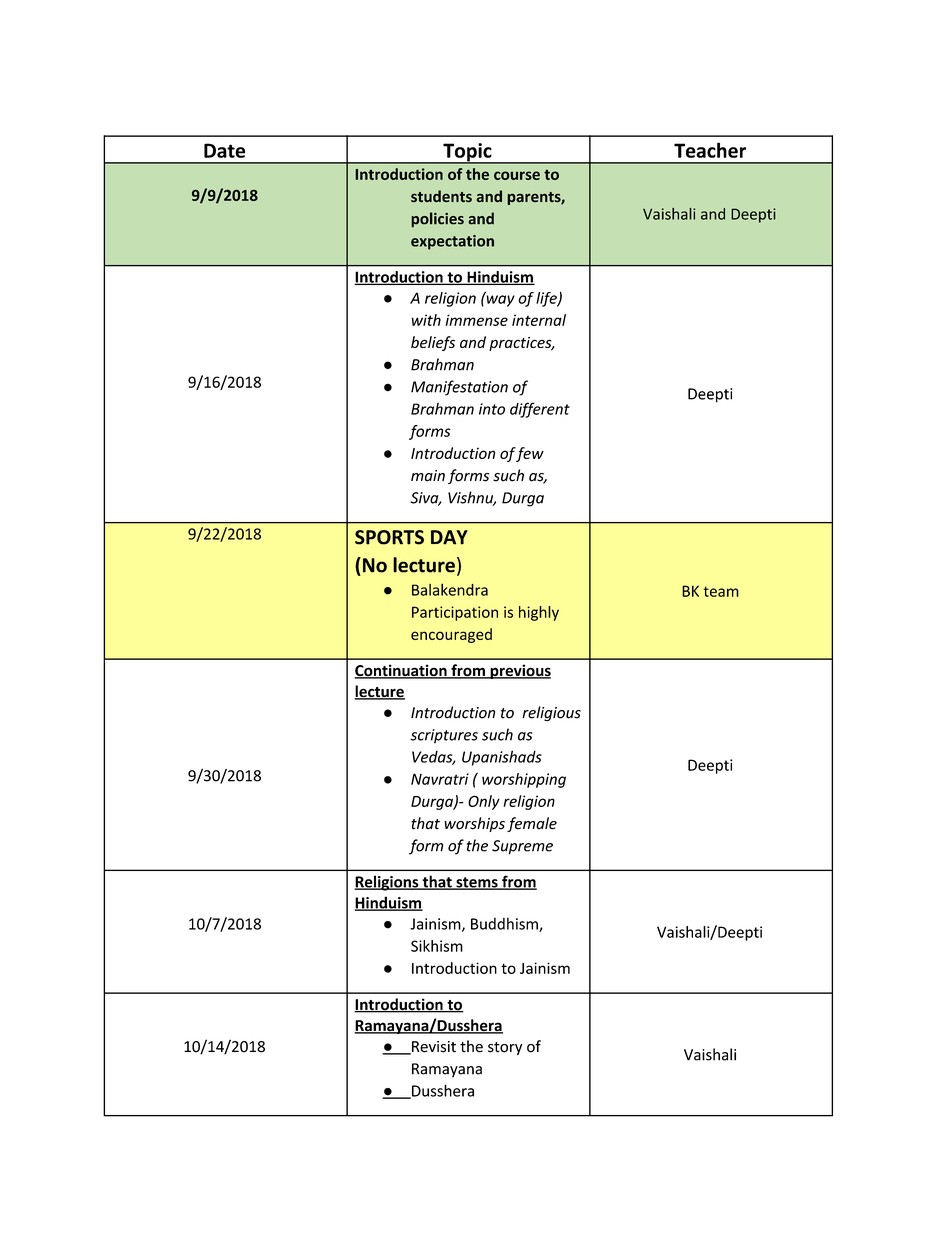  What do you see at coordinates (389, 537) in the image?
I see `SPORTS` at bounding box center [389, 537].
